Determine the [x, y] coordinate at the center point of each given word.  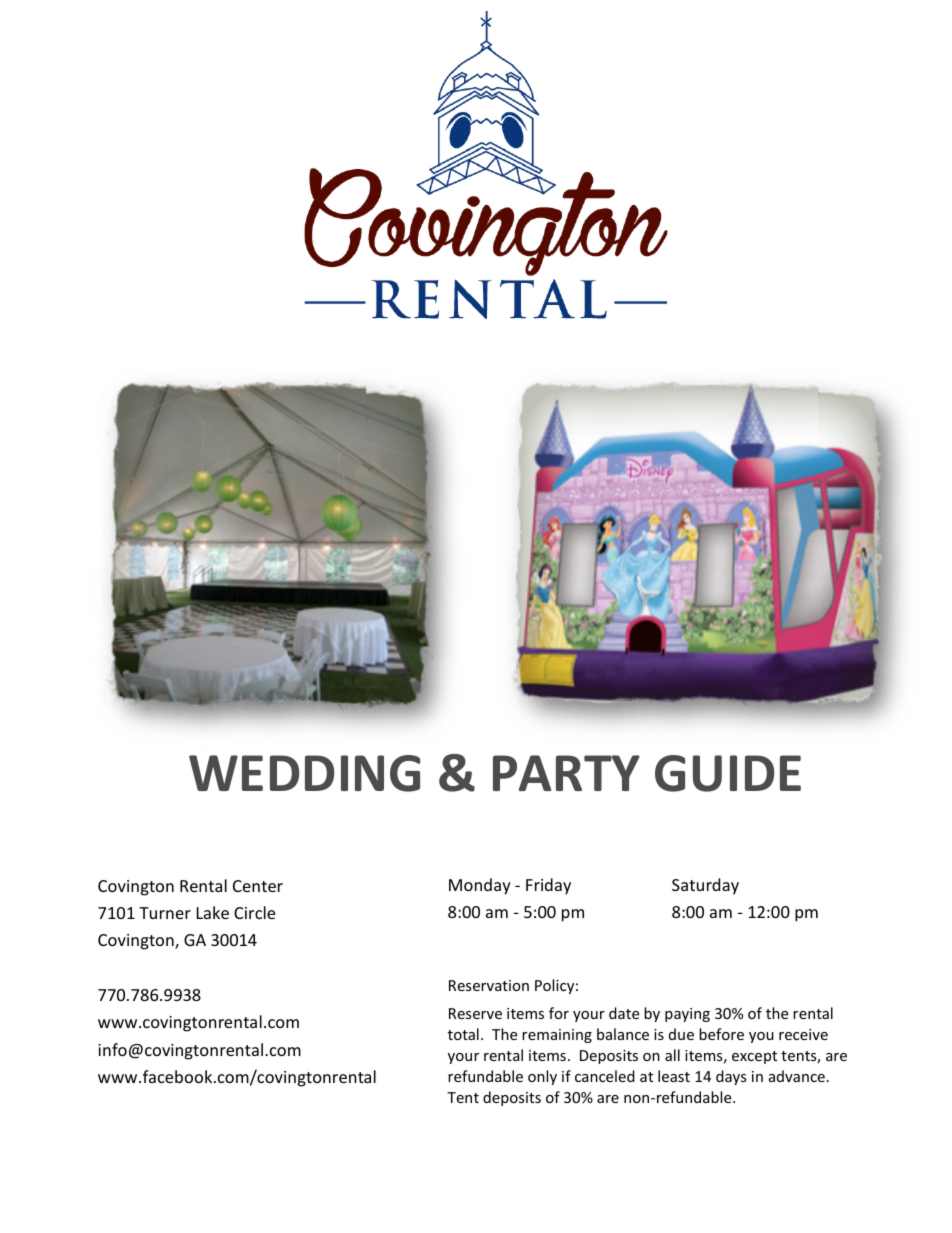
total [463, 1034]
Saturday [705, 886]
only [542, 1077]
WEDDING [304, 773]
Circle [254, 912]
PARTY [566, 773]
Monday [480, 886]
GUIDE [728, 773]
